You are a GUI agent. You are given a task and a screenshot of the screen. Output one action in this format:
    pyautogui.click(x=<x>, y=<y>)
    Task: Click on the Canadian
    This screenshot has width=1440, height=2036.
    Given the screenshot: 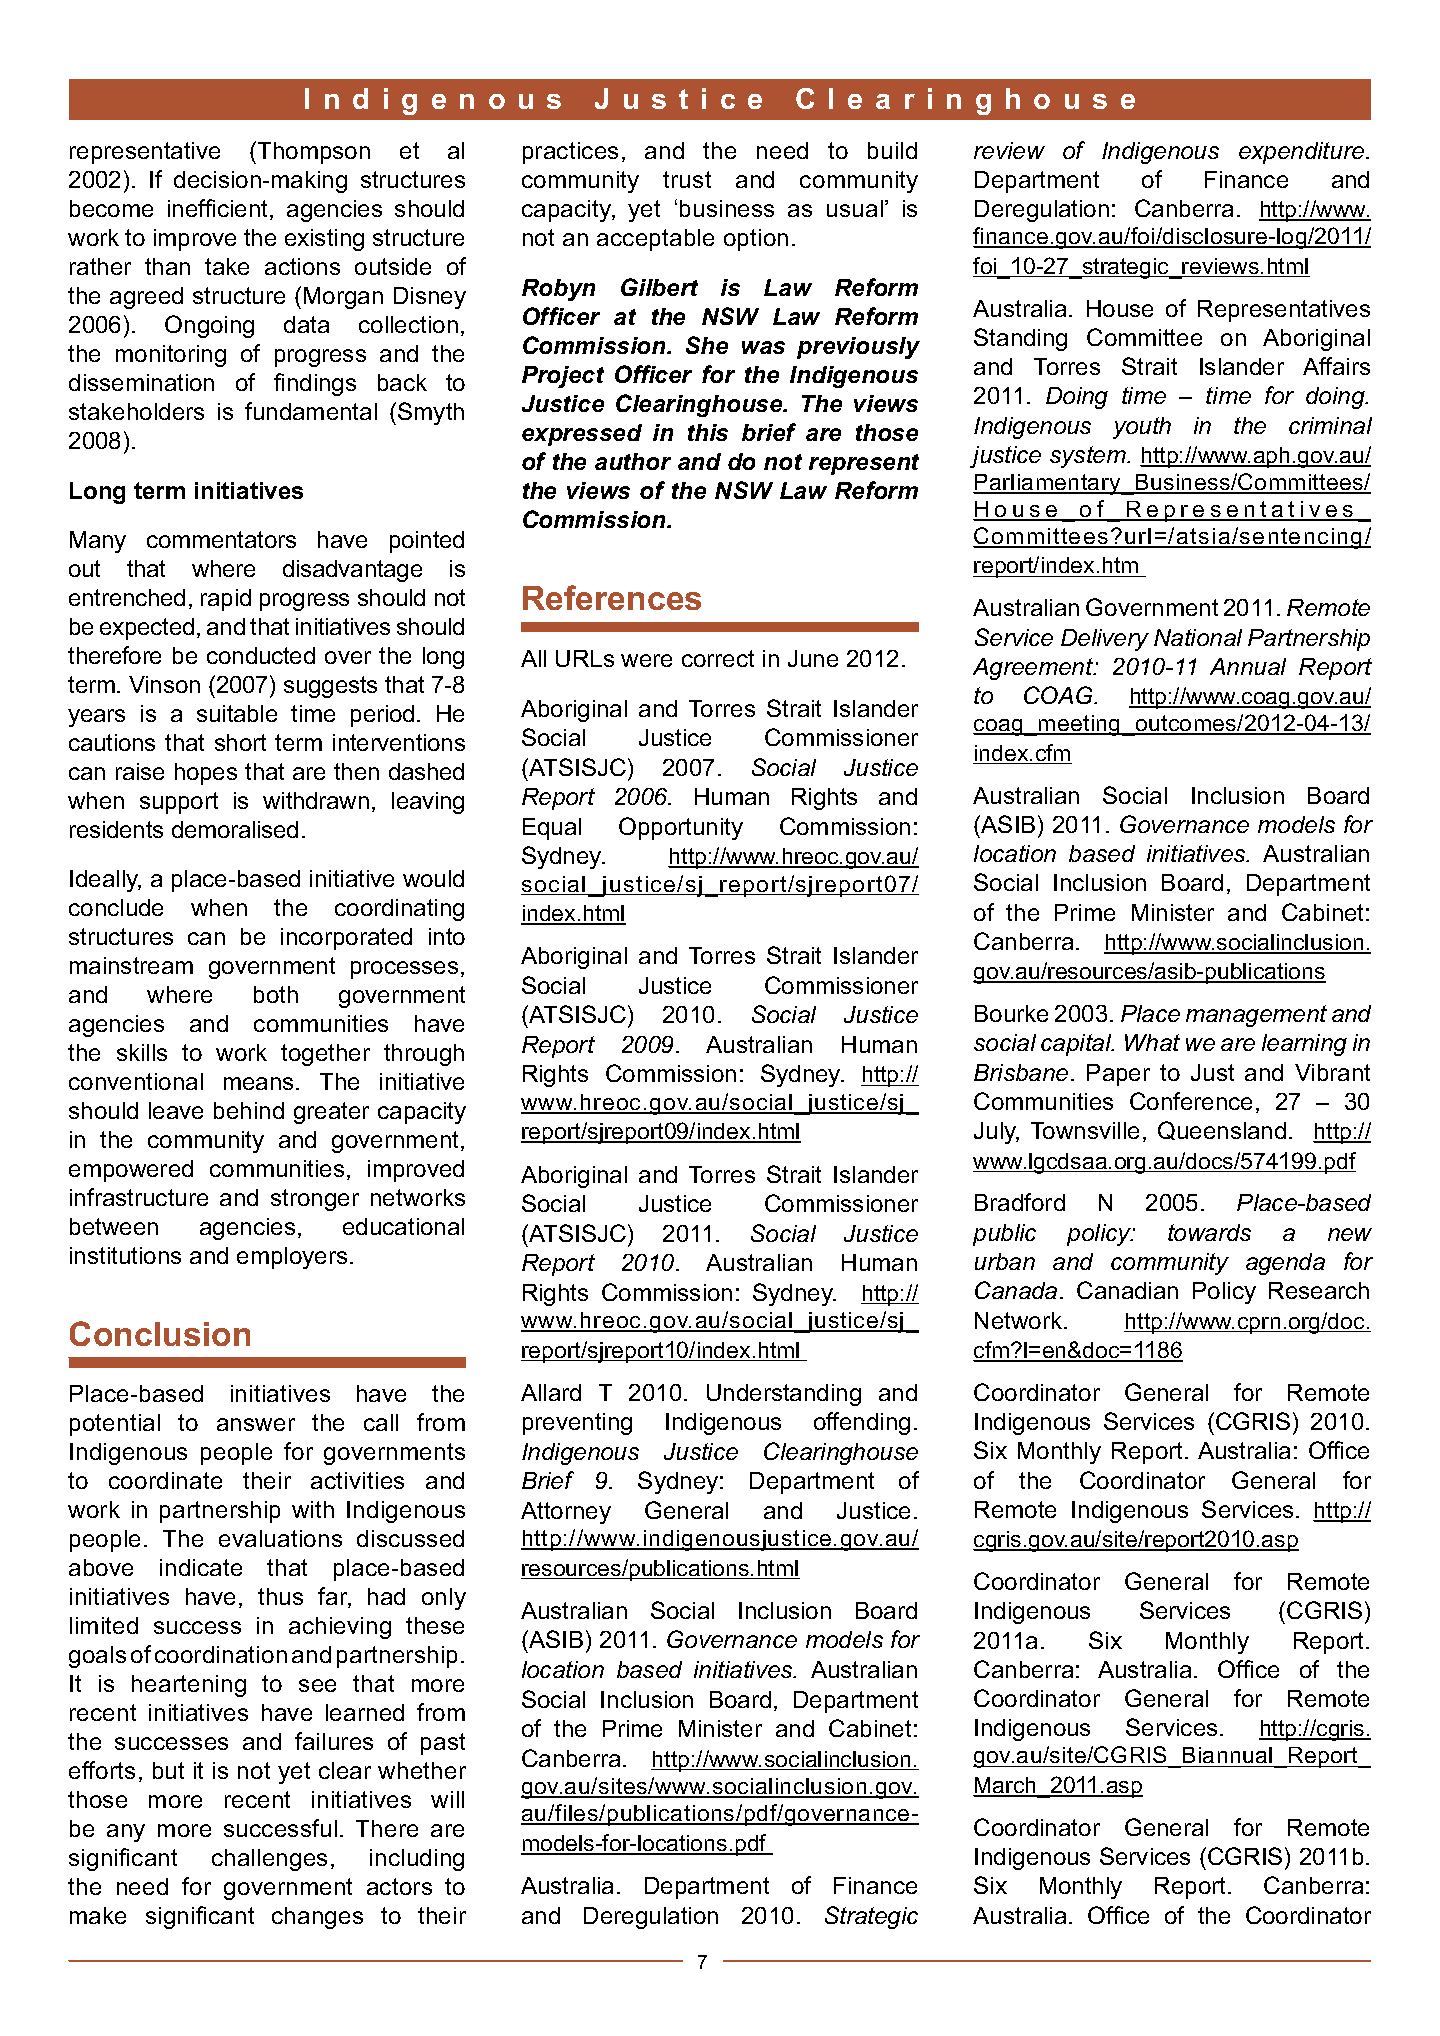 What is the action you would take?
    pyautogui.click(x=1127, y=1290)
